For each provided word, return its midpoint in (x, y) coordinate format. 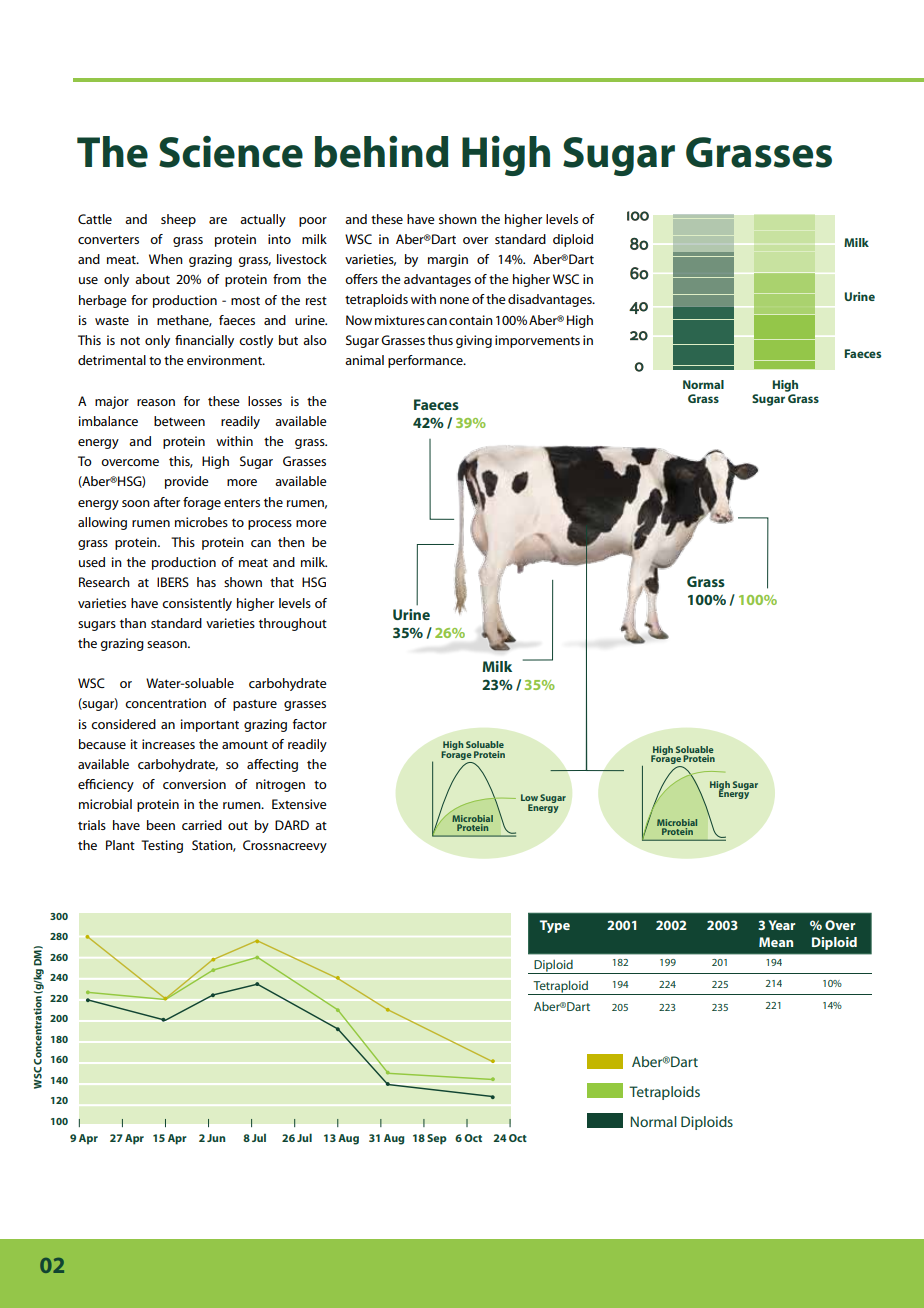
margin (448, 260)
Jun (216, 1138)
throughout (293, 624)
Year (782, 925)
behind (381, 152)
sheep (178, 220)
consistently (197, 604)
